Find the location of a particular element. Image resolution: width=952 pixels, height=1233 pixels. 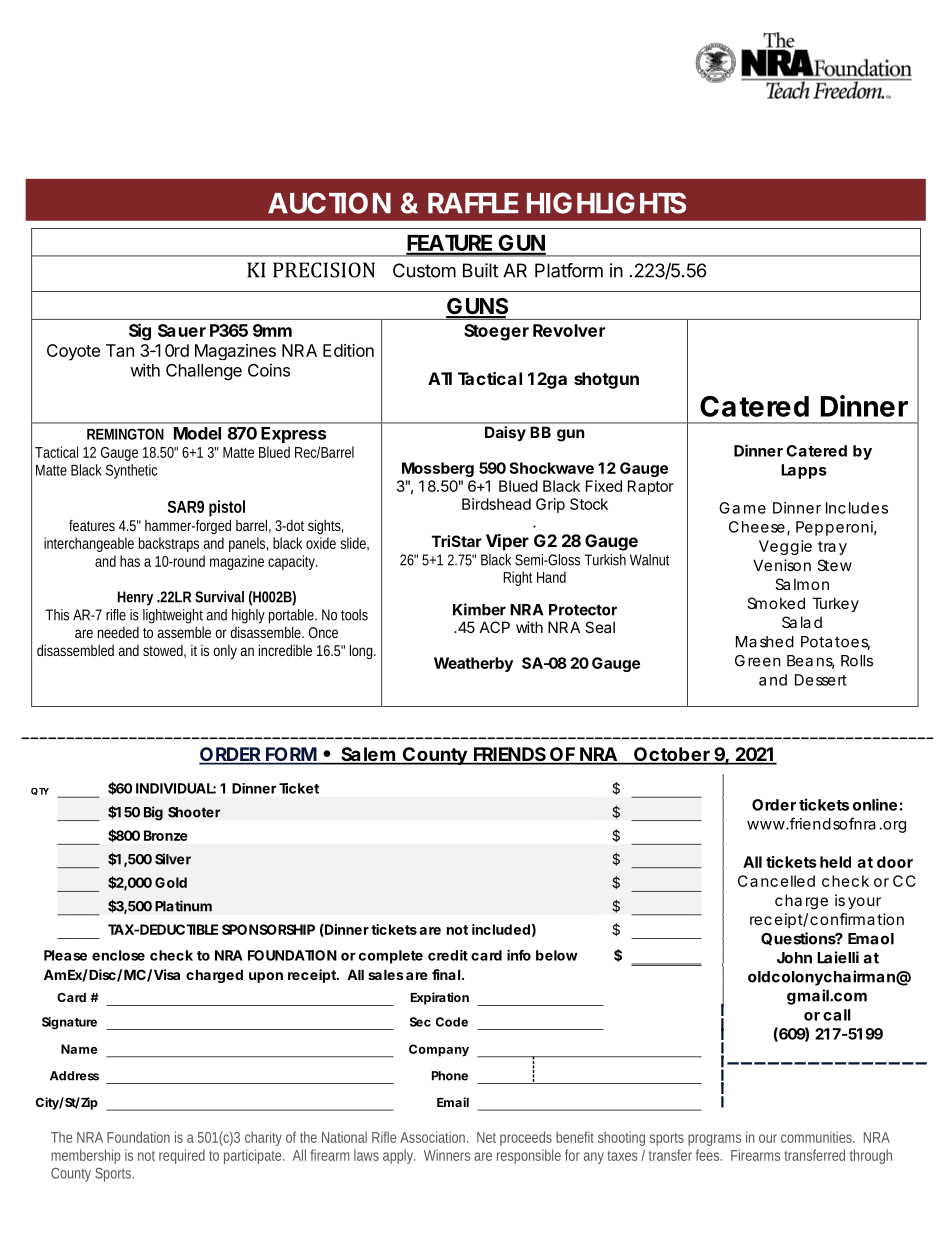

Includes is located at coordinates (857, 508).
